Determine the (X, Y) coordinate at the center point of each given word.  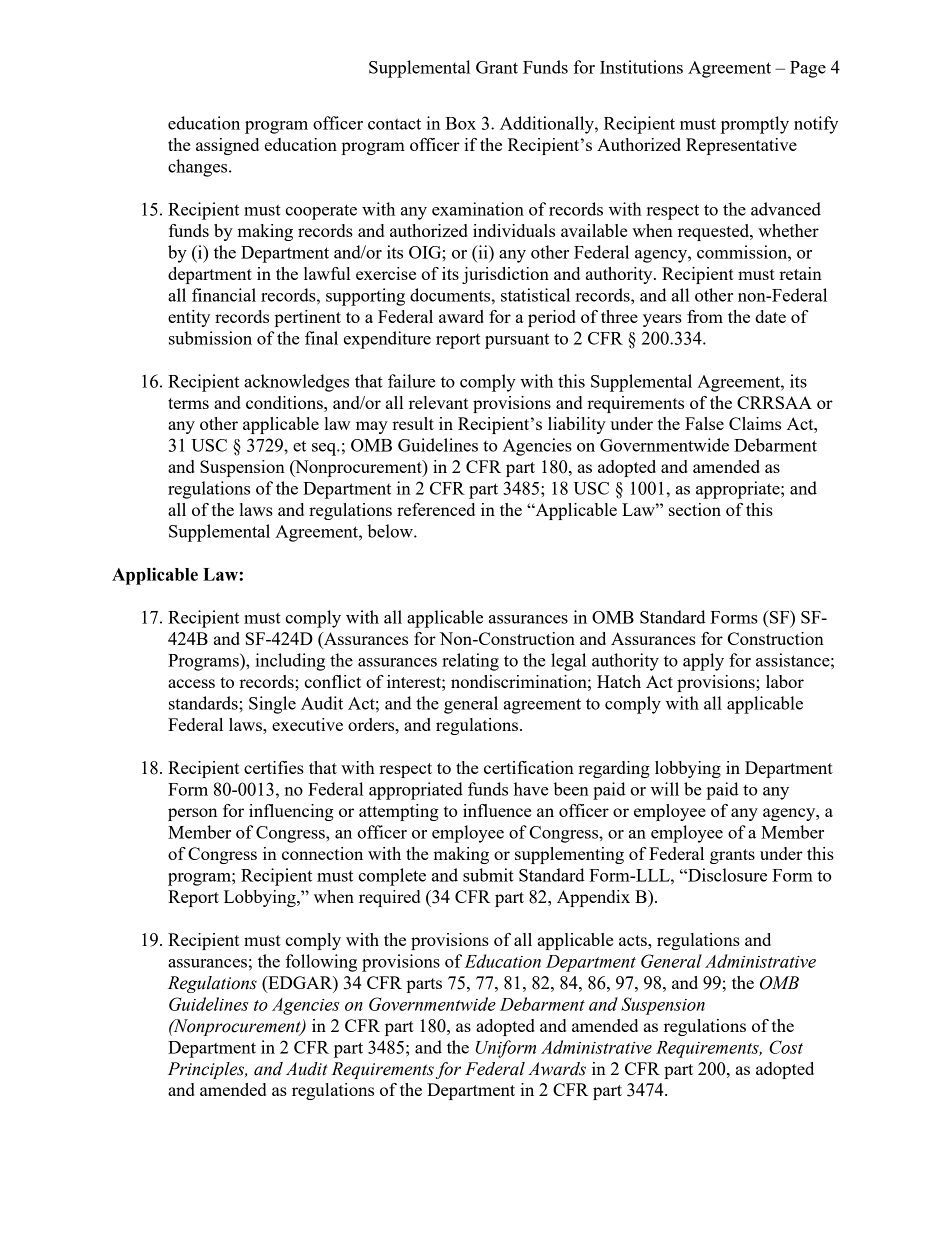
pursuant (517, 341)
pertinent (308, 318)
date (770, 316)
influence (497, 810)
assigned (227, 146)
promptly (755, 125)
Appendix (593, 898)
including (290, 662)
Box (460, 123)
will (665, 789)
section (695, 509)
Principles (207, 1070)
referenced (436, 509)
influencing (291, 812)
